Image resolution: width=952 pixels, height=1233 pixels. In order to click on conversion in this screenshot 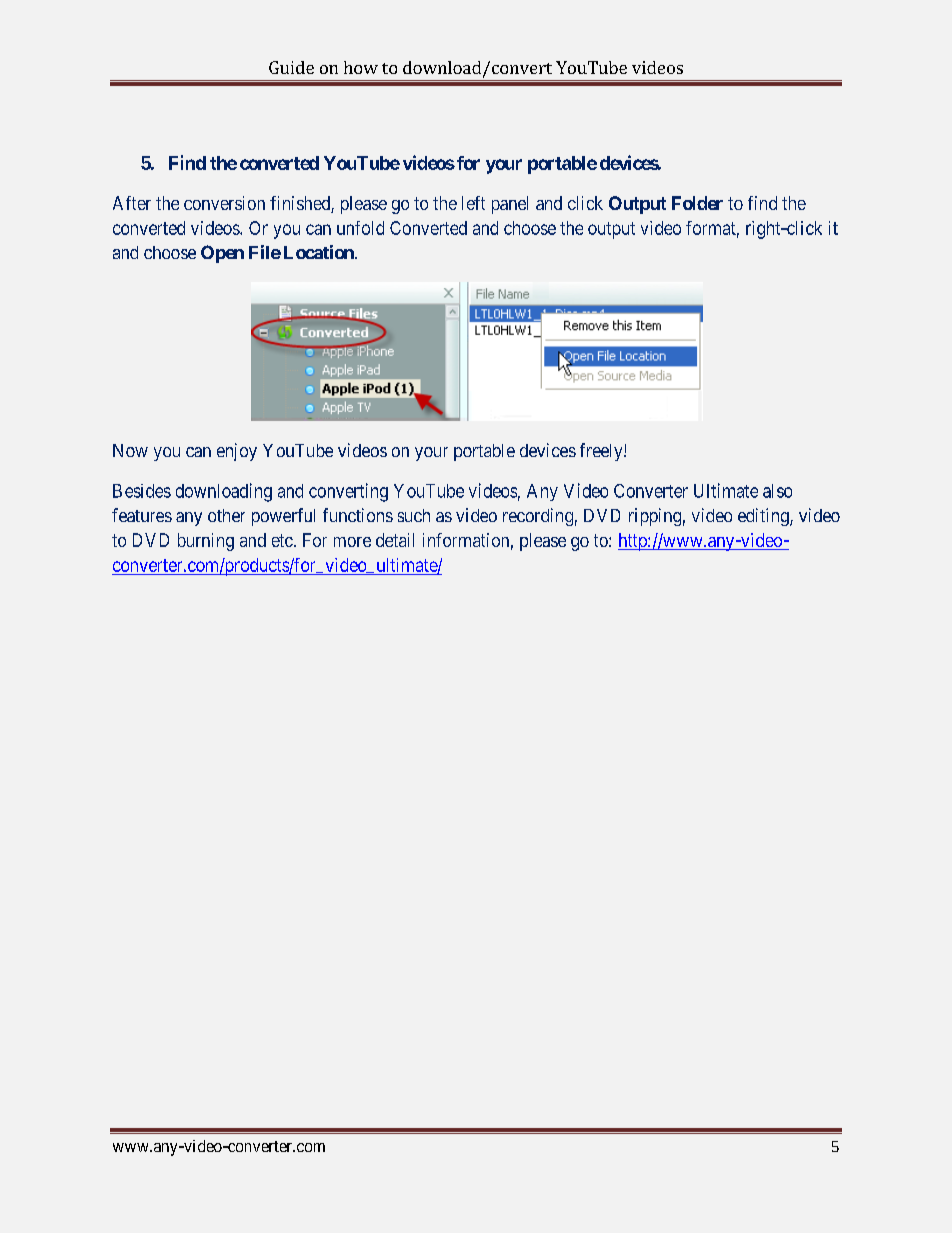, I will do `click(224, 203)`.
